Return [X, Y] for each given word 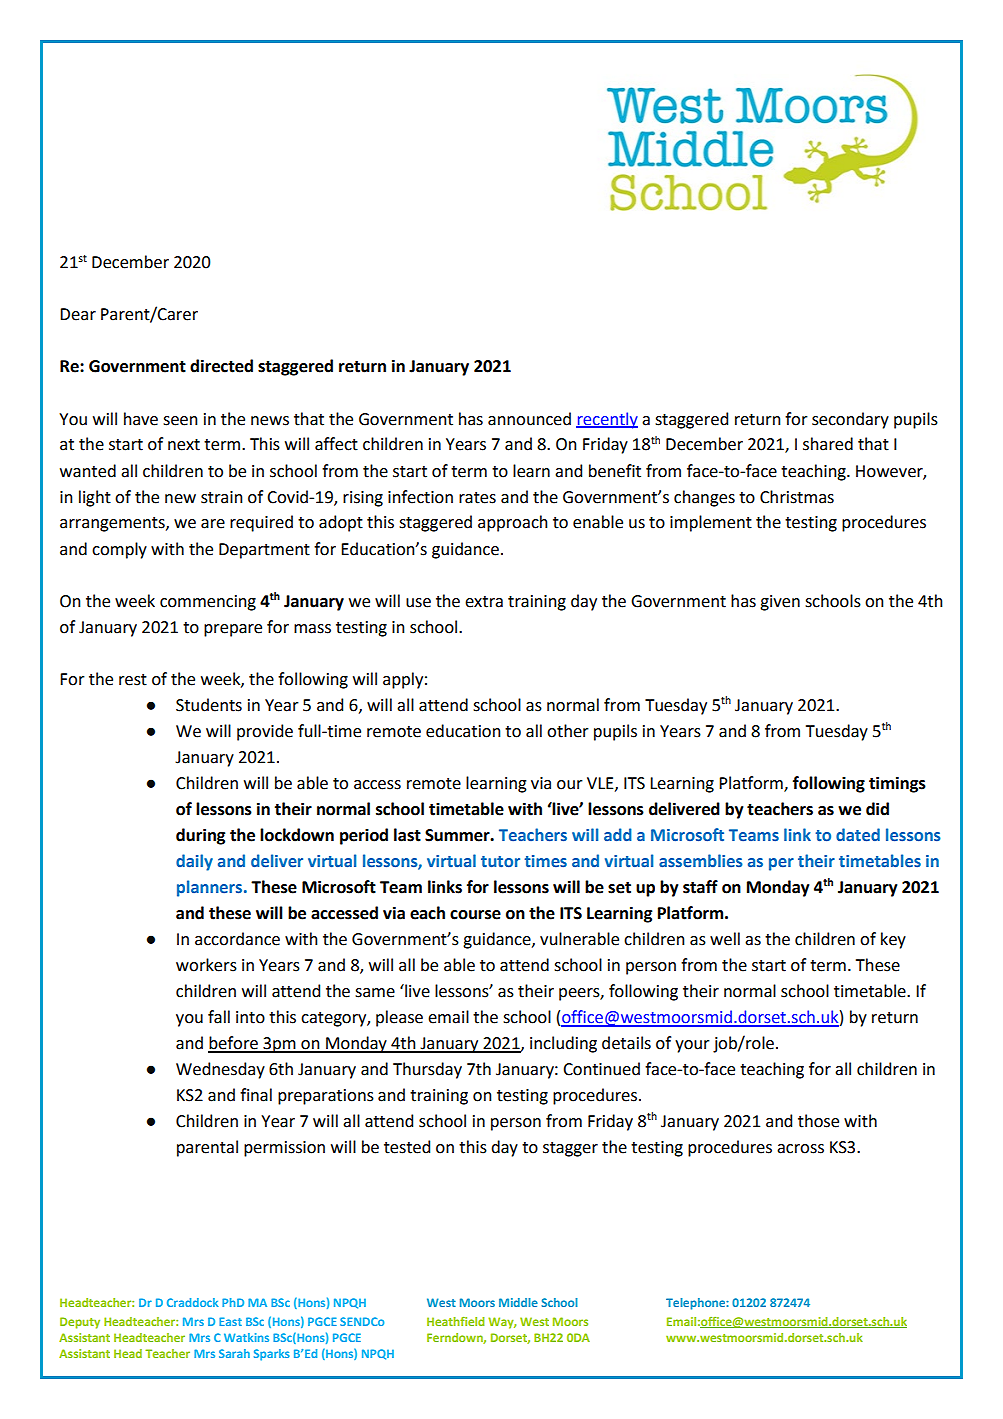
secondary [850, 420]
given [780, 603]
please [399, 1018]
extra [484, 602]
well [725, 939]
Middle [518, 1302]
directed [221, 366]
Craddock [193, 1302]
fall [219, 1017]
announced [529, 419]
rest [133, 680]
